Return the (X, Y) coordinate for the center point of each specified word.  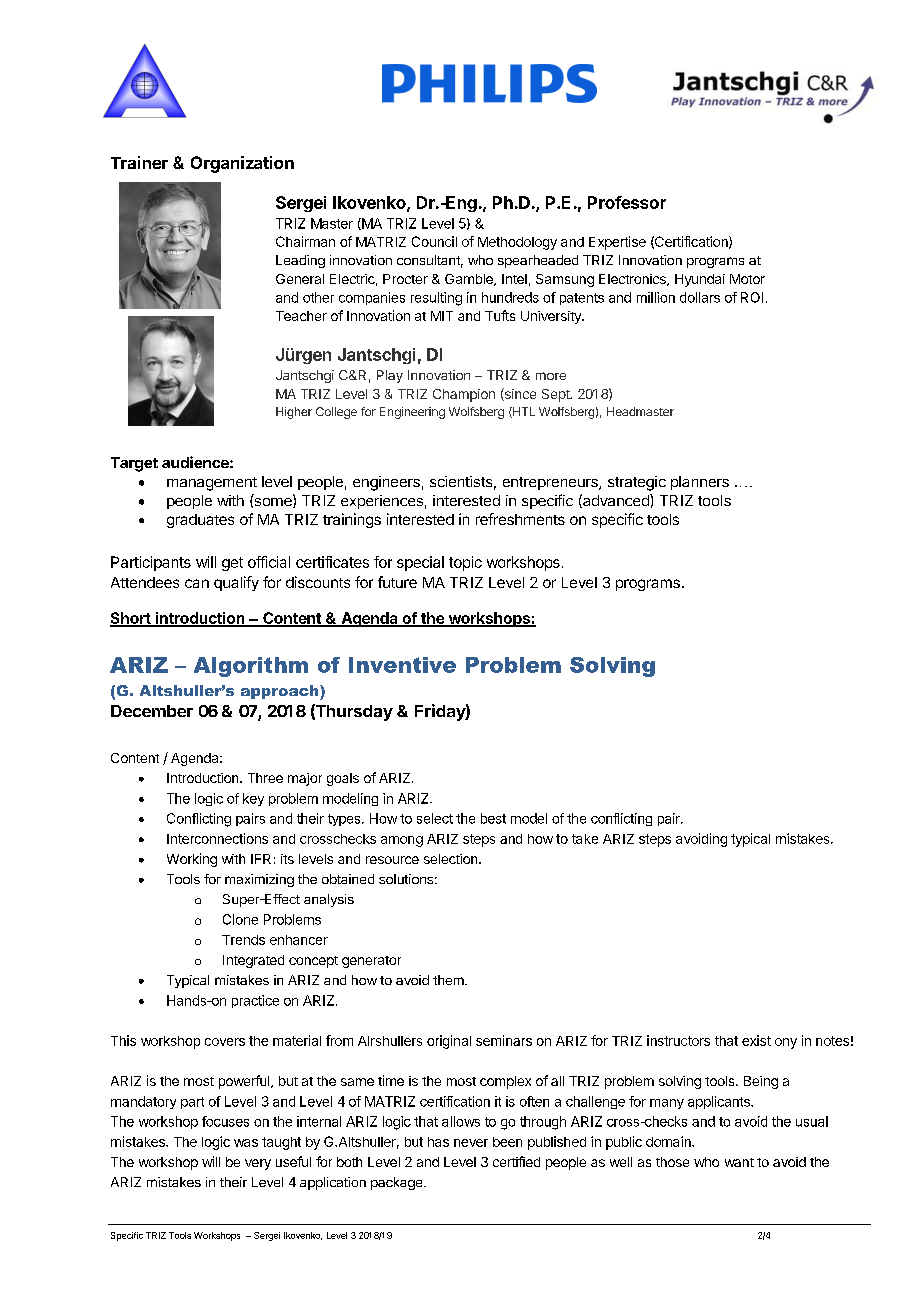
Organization (242, 164)
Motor (747, 279)
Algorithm (251, 667)
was (246, 1143)
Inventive (402, 665)
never (471, 1143)
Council (434, 241)
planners (700, 483)
